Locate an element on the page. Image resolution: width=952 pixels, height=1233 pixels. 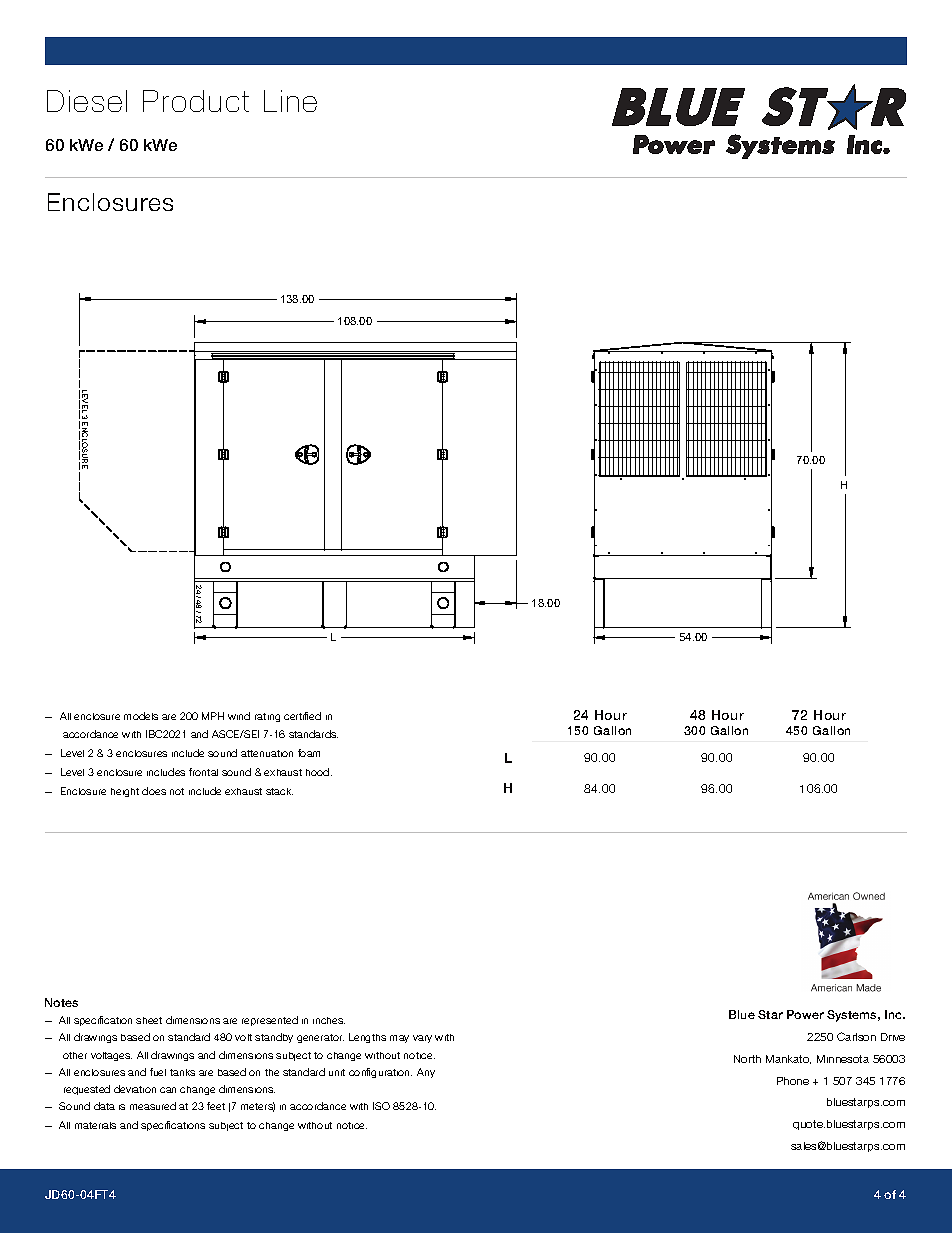
Any is located at coordinates (426, 1073).
